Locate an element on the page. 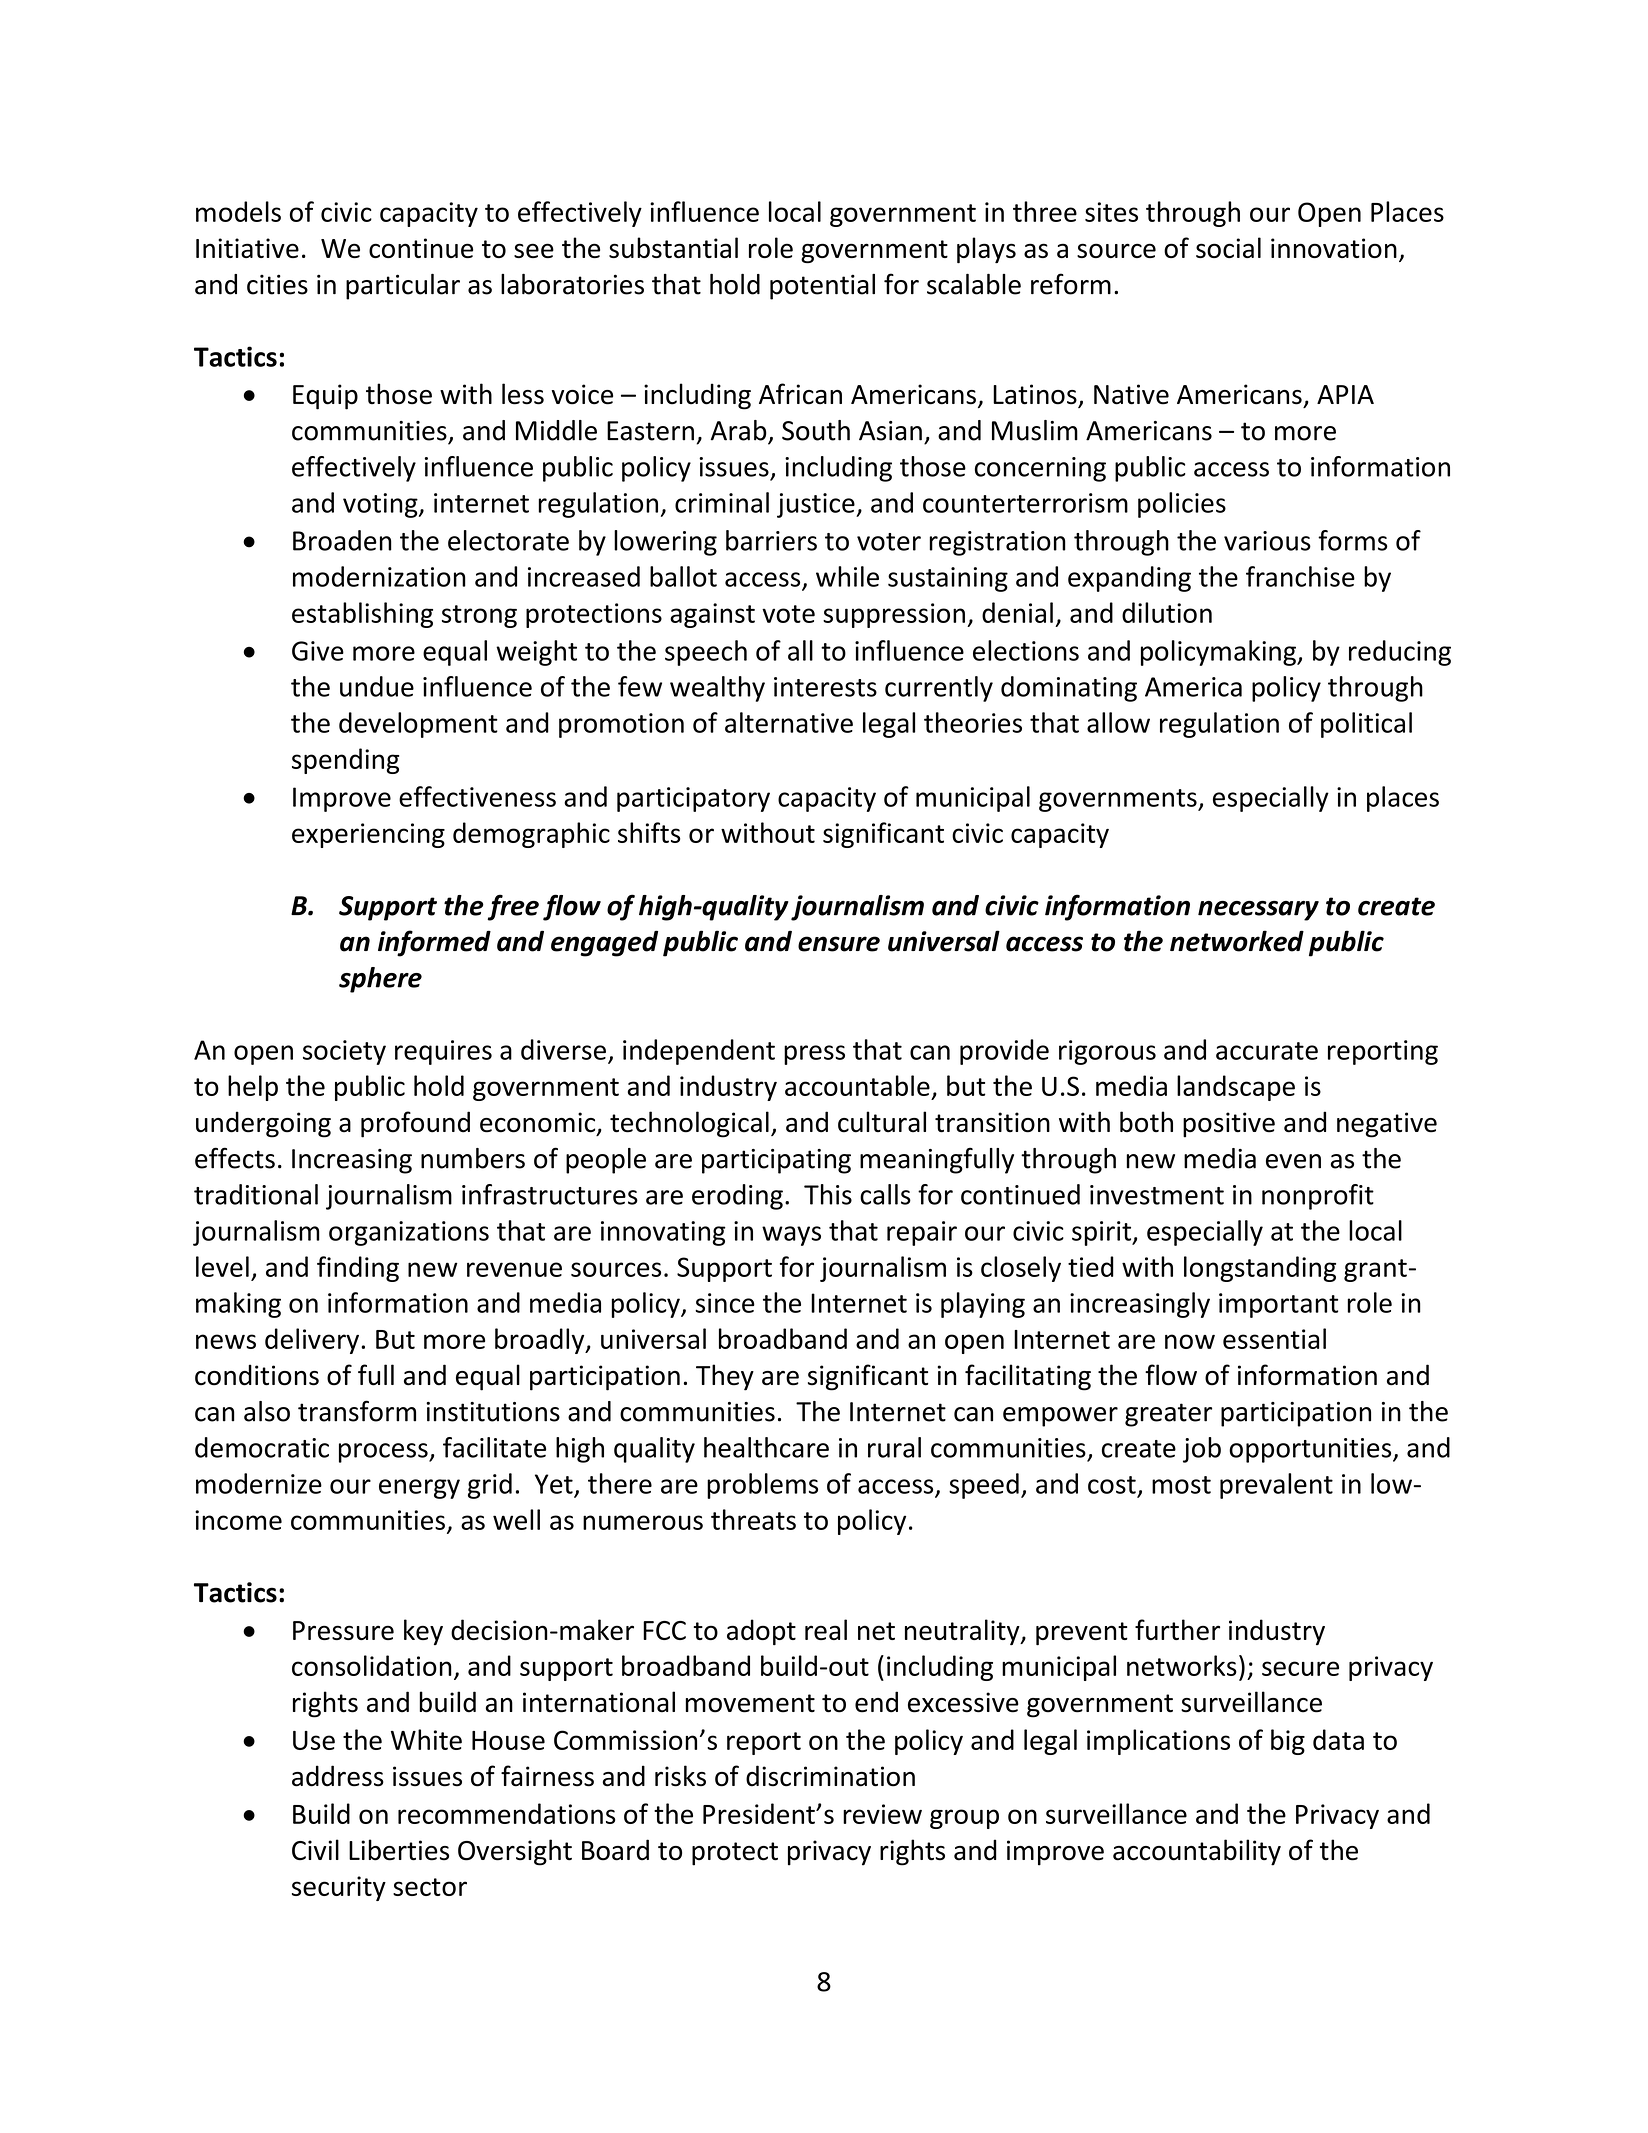  review is located at coordinates (882, 1814).
